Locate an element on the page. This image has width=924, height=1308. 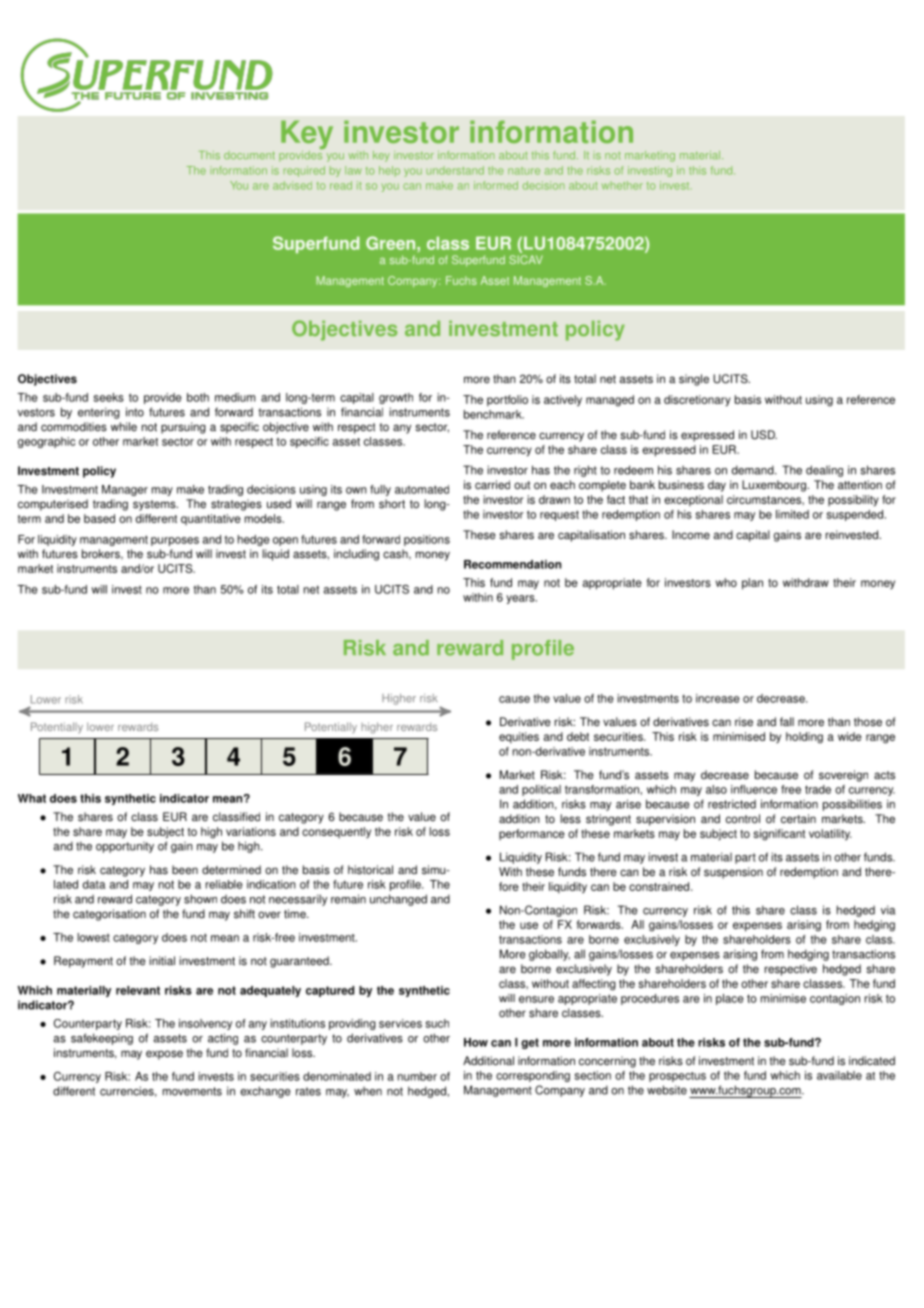
influence is located at coordinates (754, 789).
